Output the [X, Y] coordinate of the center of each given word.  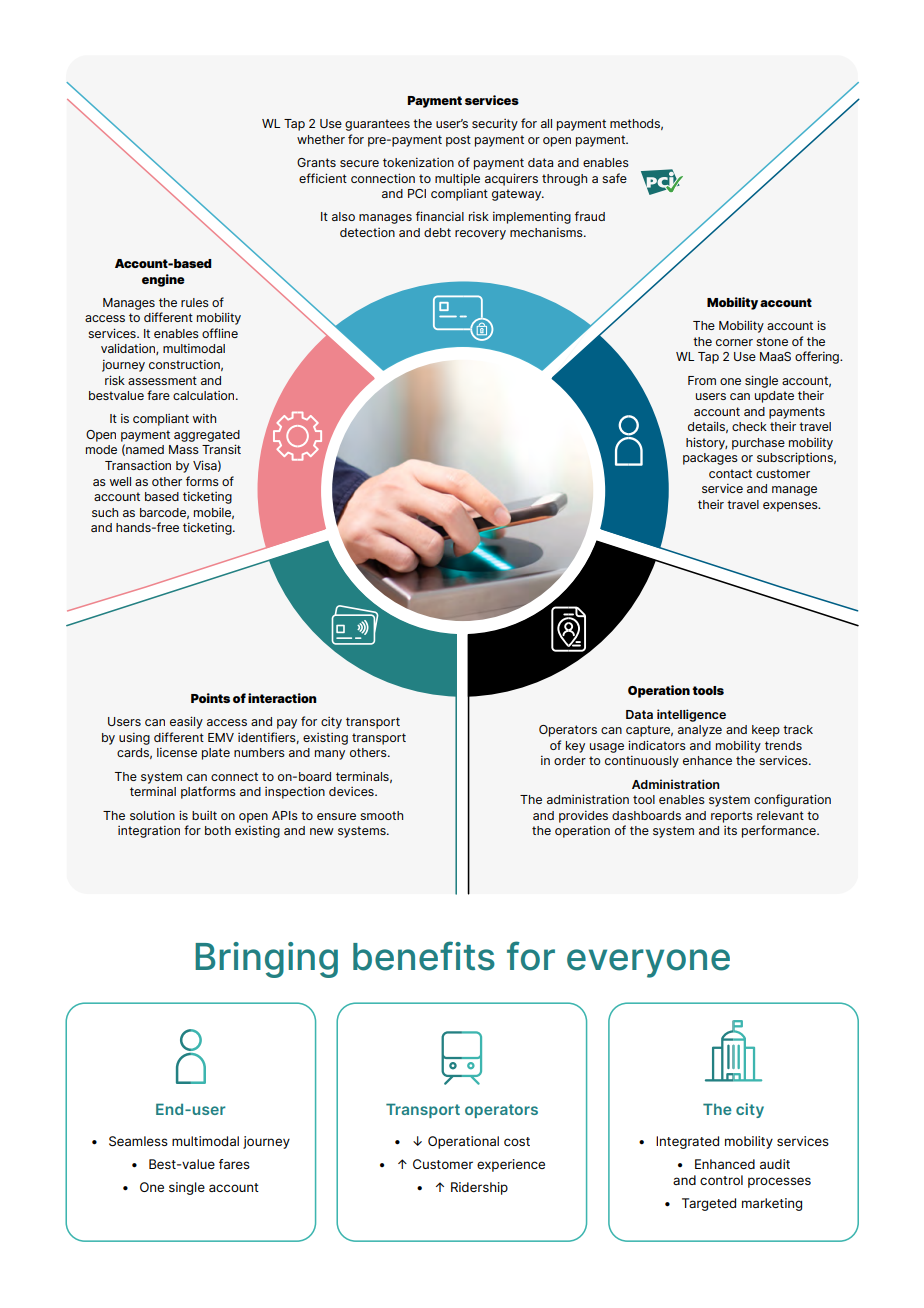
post [458, 141]
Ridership [479, 1188]
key [575, 747]
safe [614, 178]
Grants [316, 162]
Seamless [138, 1141]
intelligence [691, 715]
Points [210, 698]
